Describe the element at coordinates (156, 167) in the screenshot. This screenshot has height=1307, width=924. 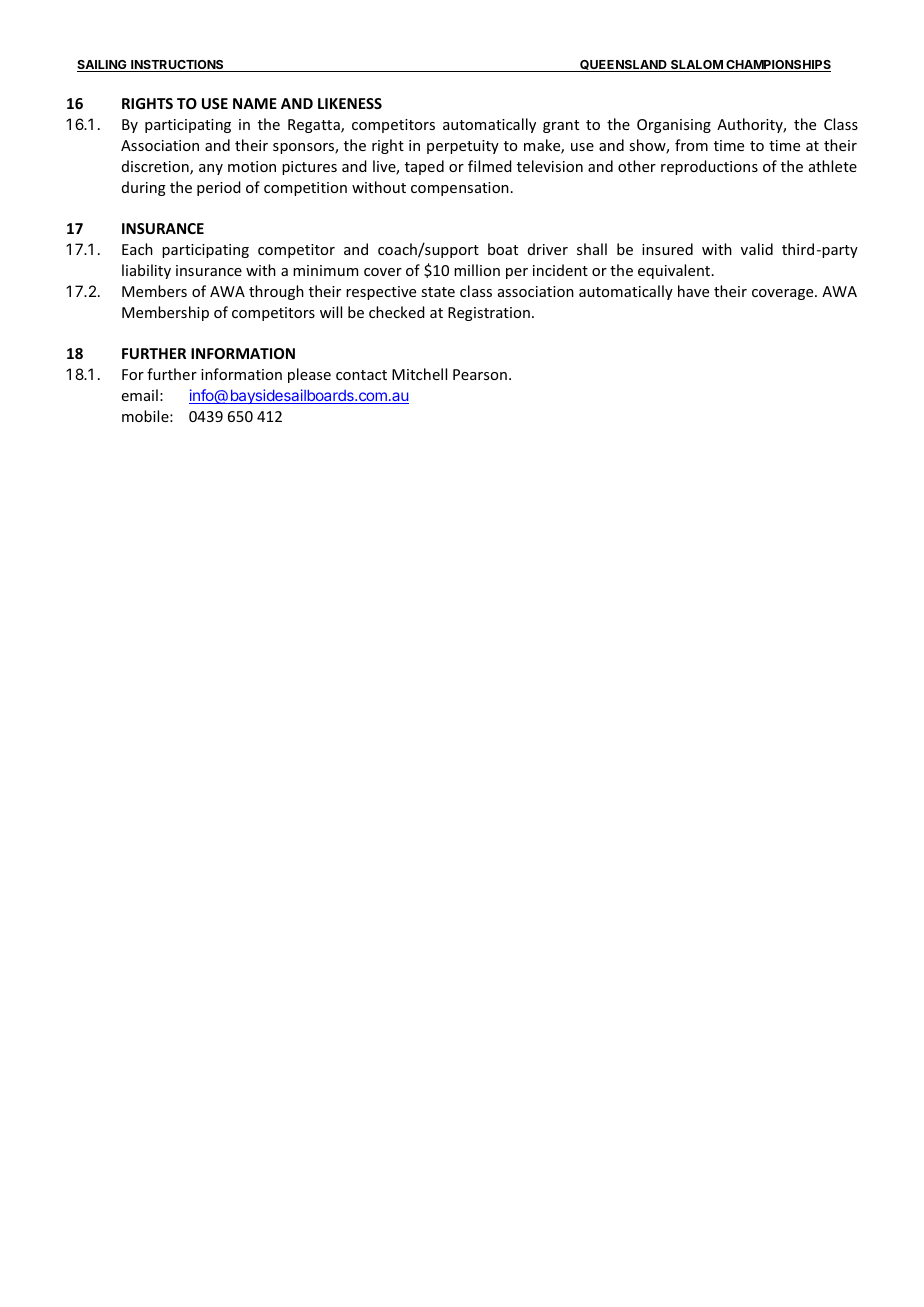
I see `discretion` at that location.
